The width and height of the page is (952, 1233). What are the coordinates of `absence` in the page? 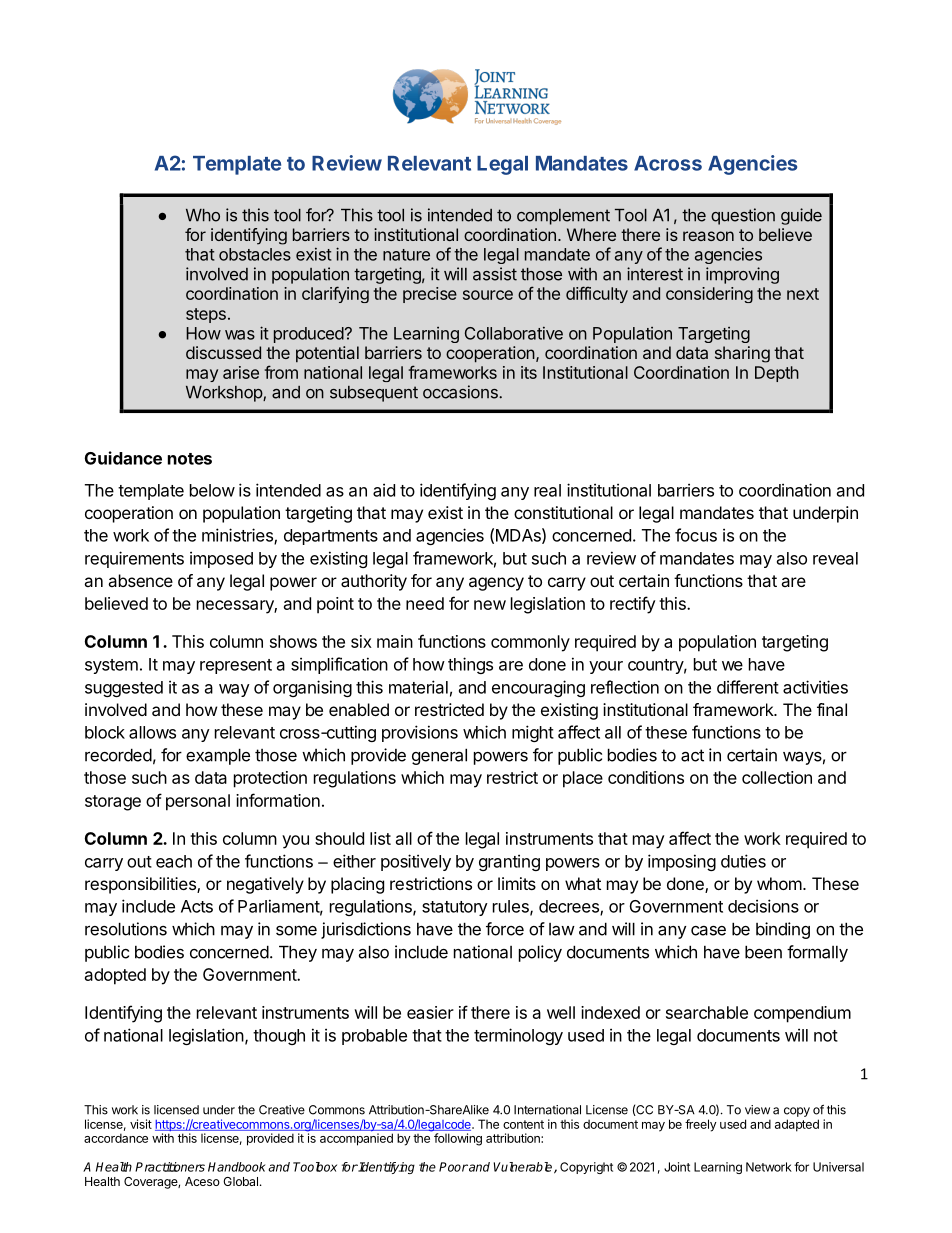 It's located at (140, 580).
